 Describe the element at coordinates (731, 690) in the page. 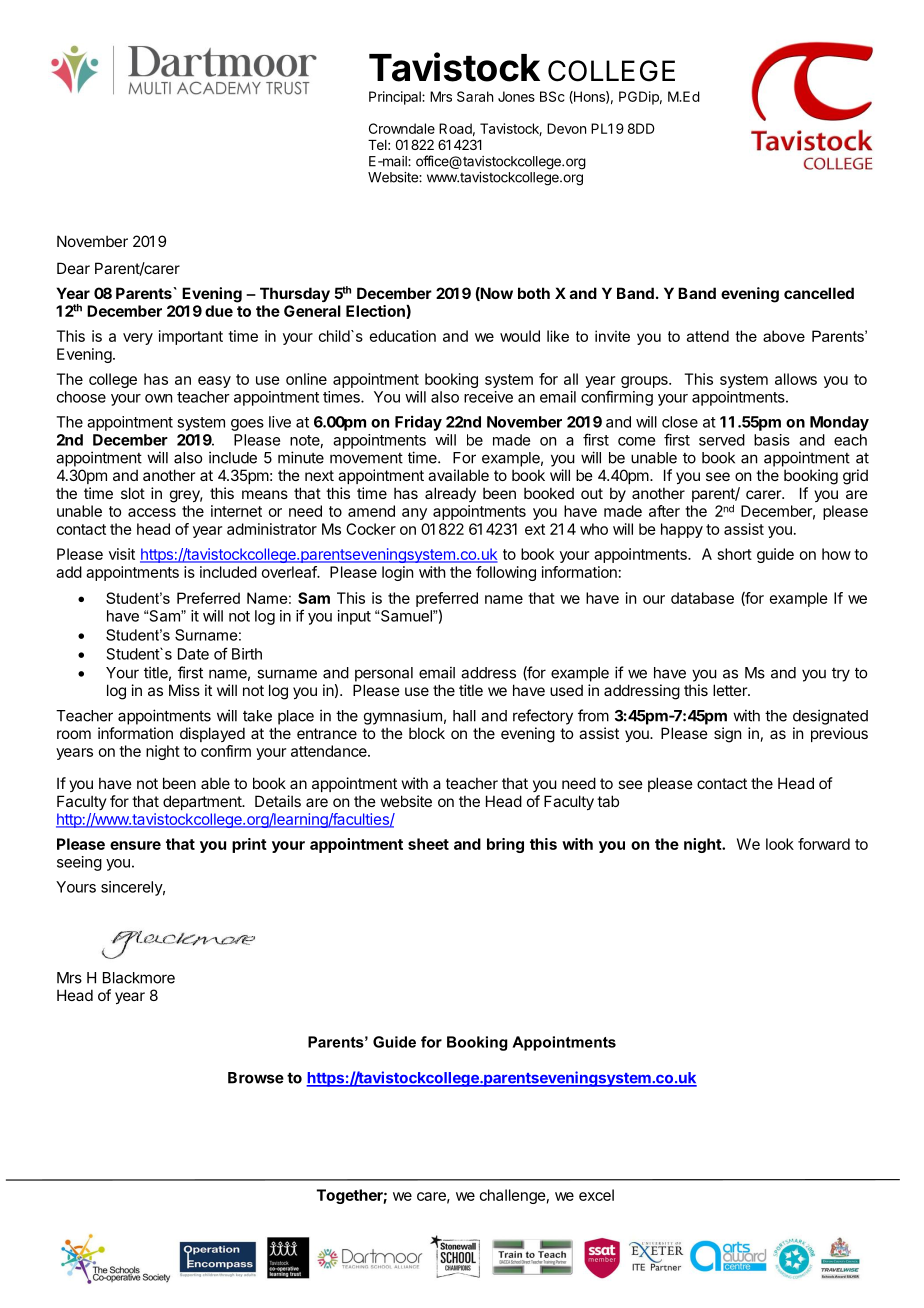

I see `letter` at that location.
